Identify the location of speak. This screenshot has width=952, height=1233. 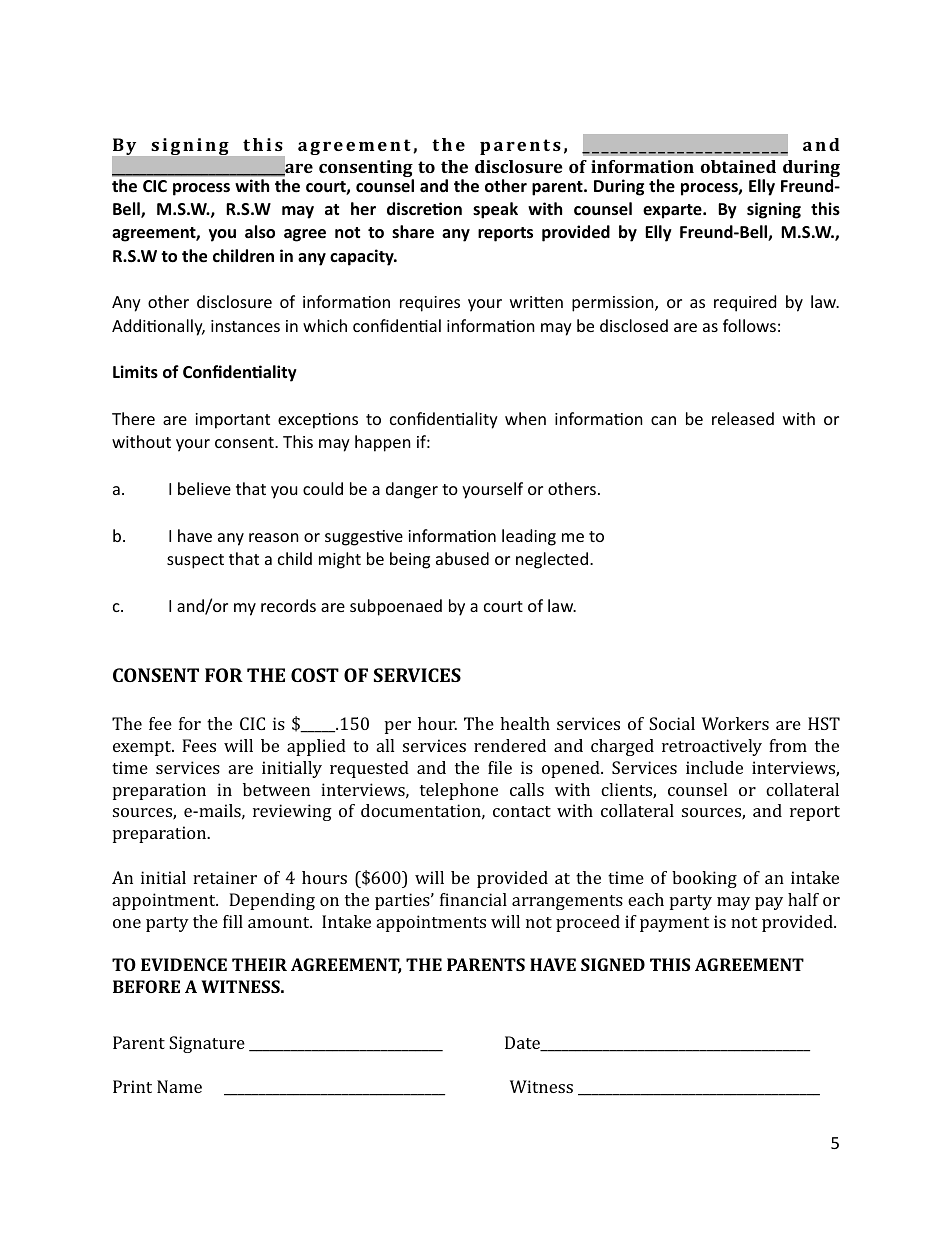
(495, 210).
